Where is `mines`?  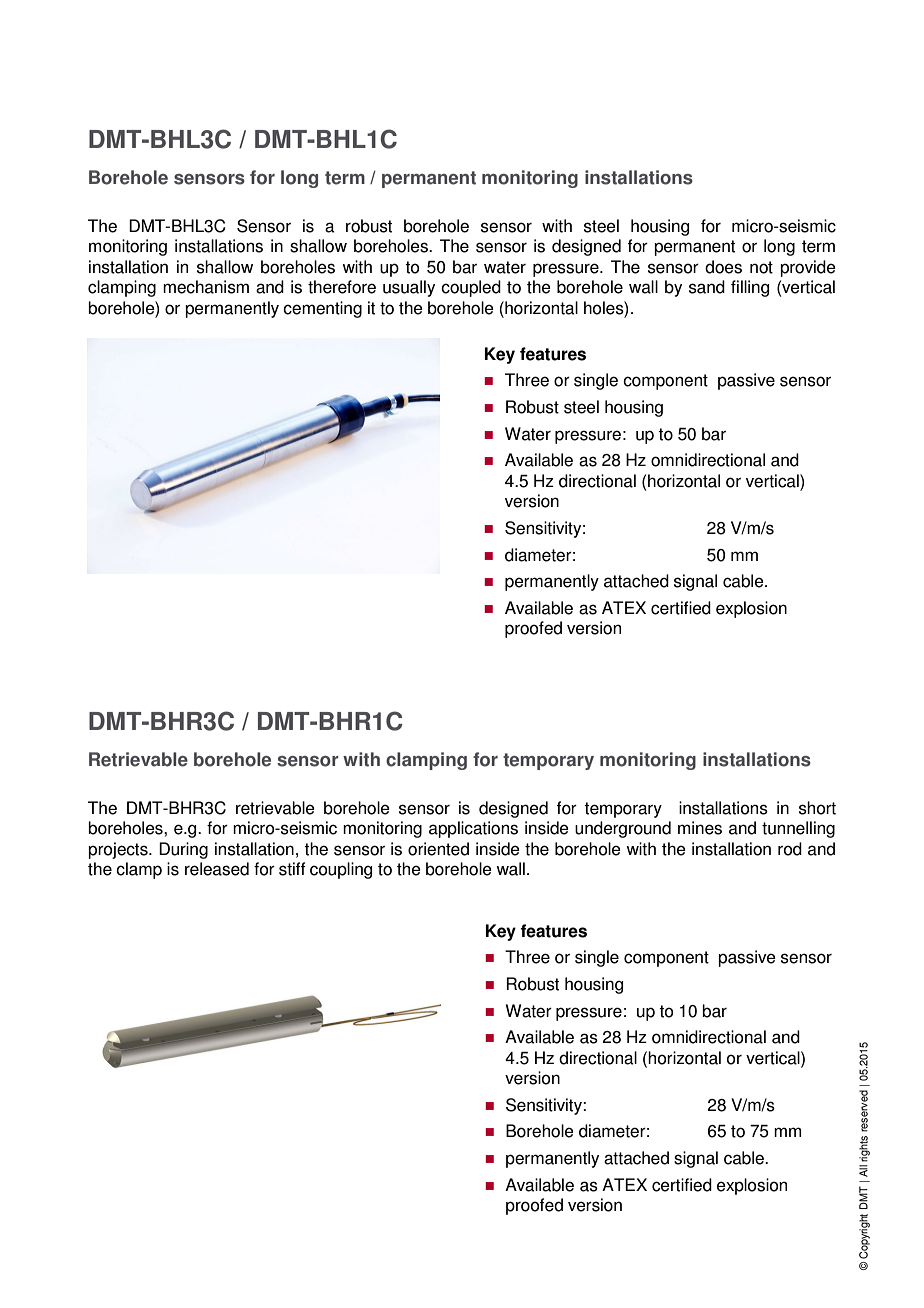 mines is located at coordinates (700, 828).
